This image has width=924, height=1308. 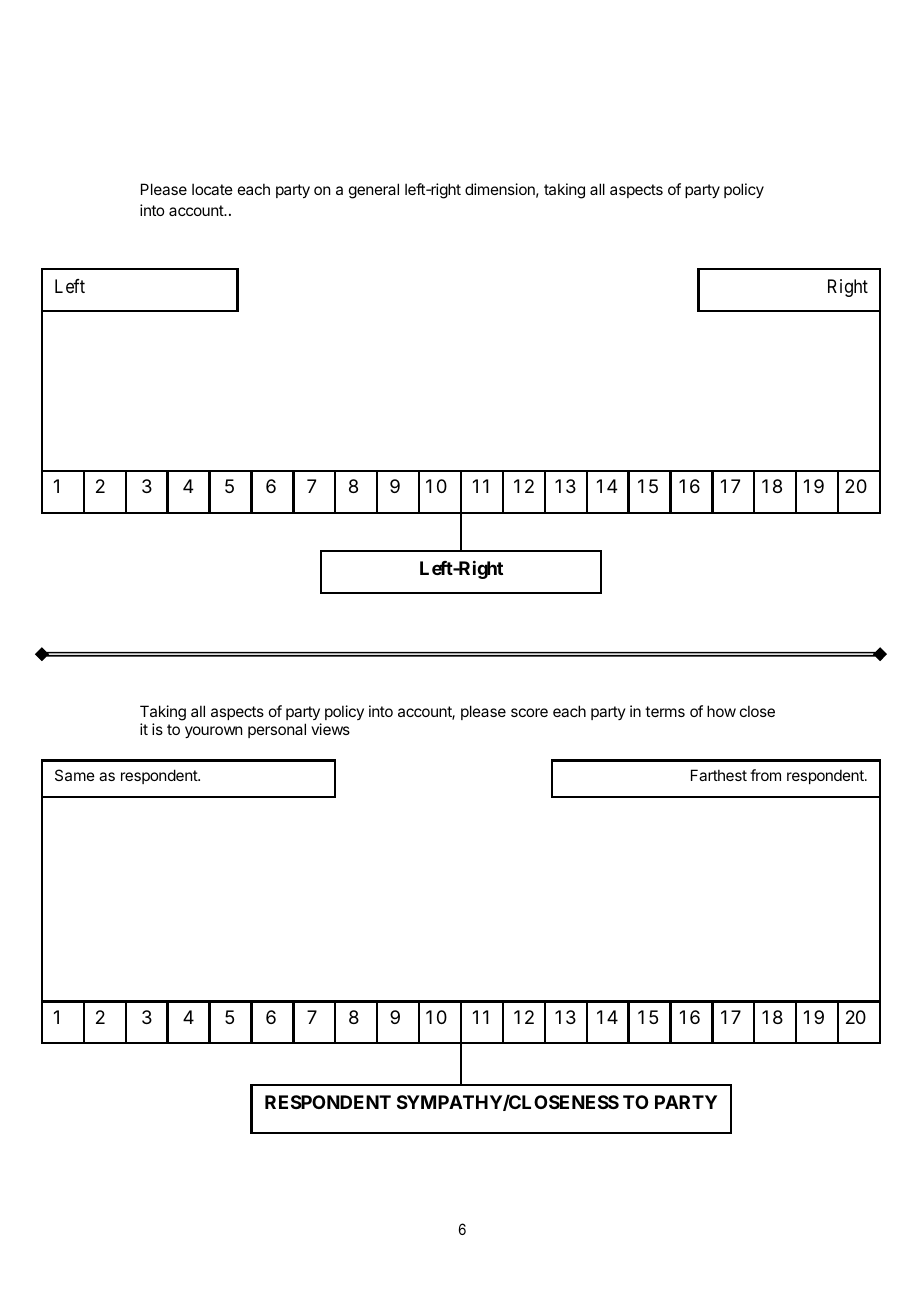 I want to click on from, so click(x=765, y=775).
